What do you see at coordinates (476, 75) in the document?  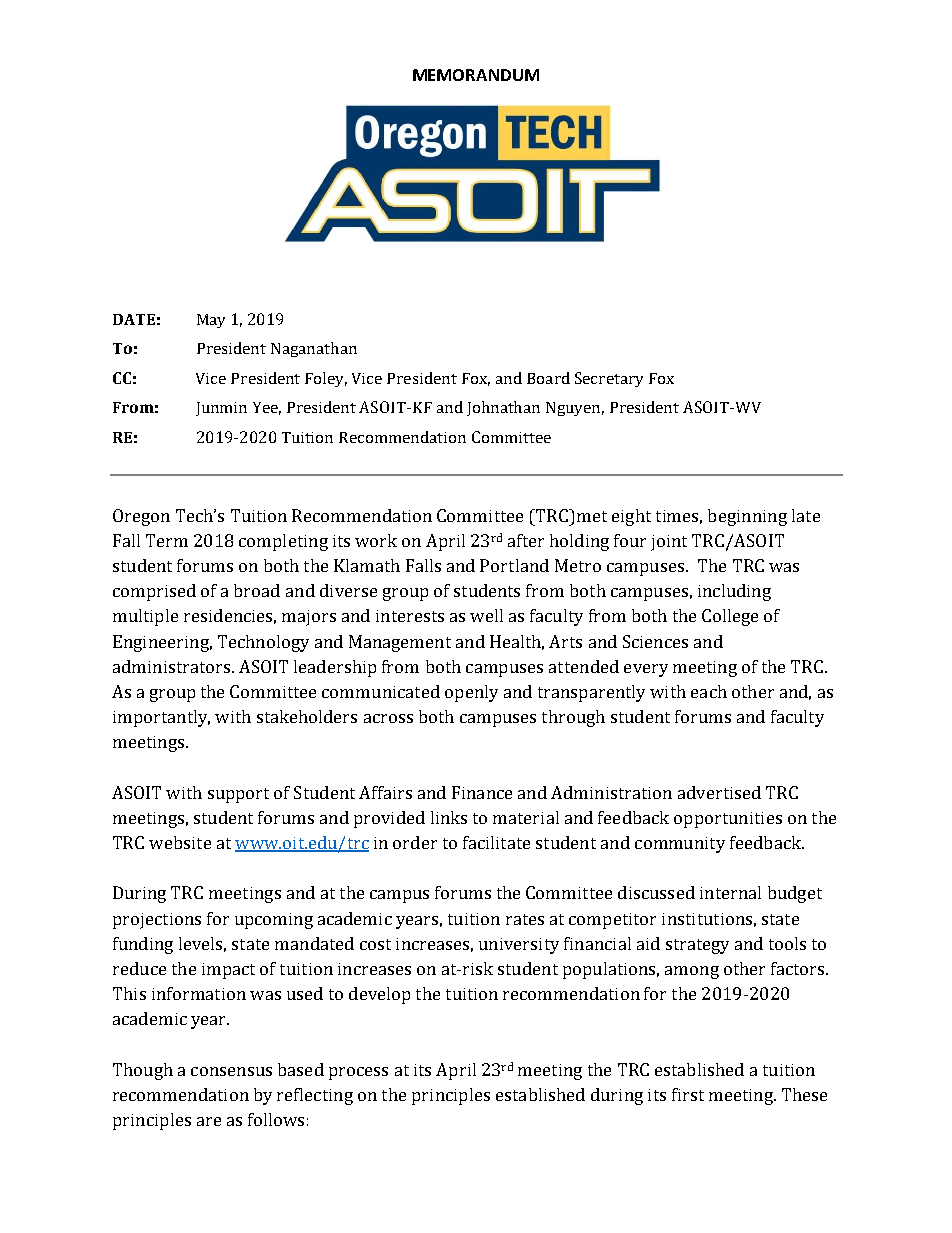 I see `MEMORANDUM` at bounding box center [476, 75].
